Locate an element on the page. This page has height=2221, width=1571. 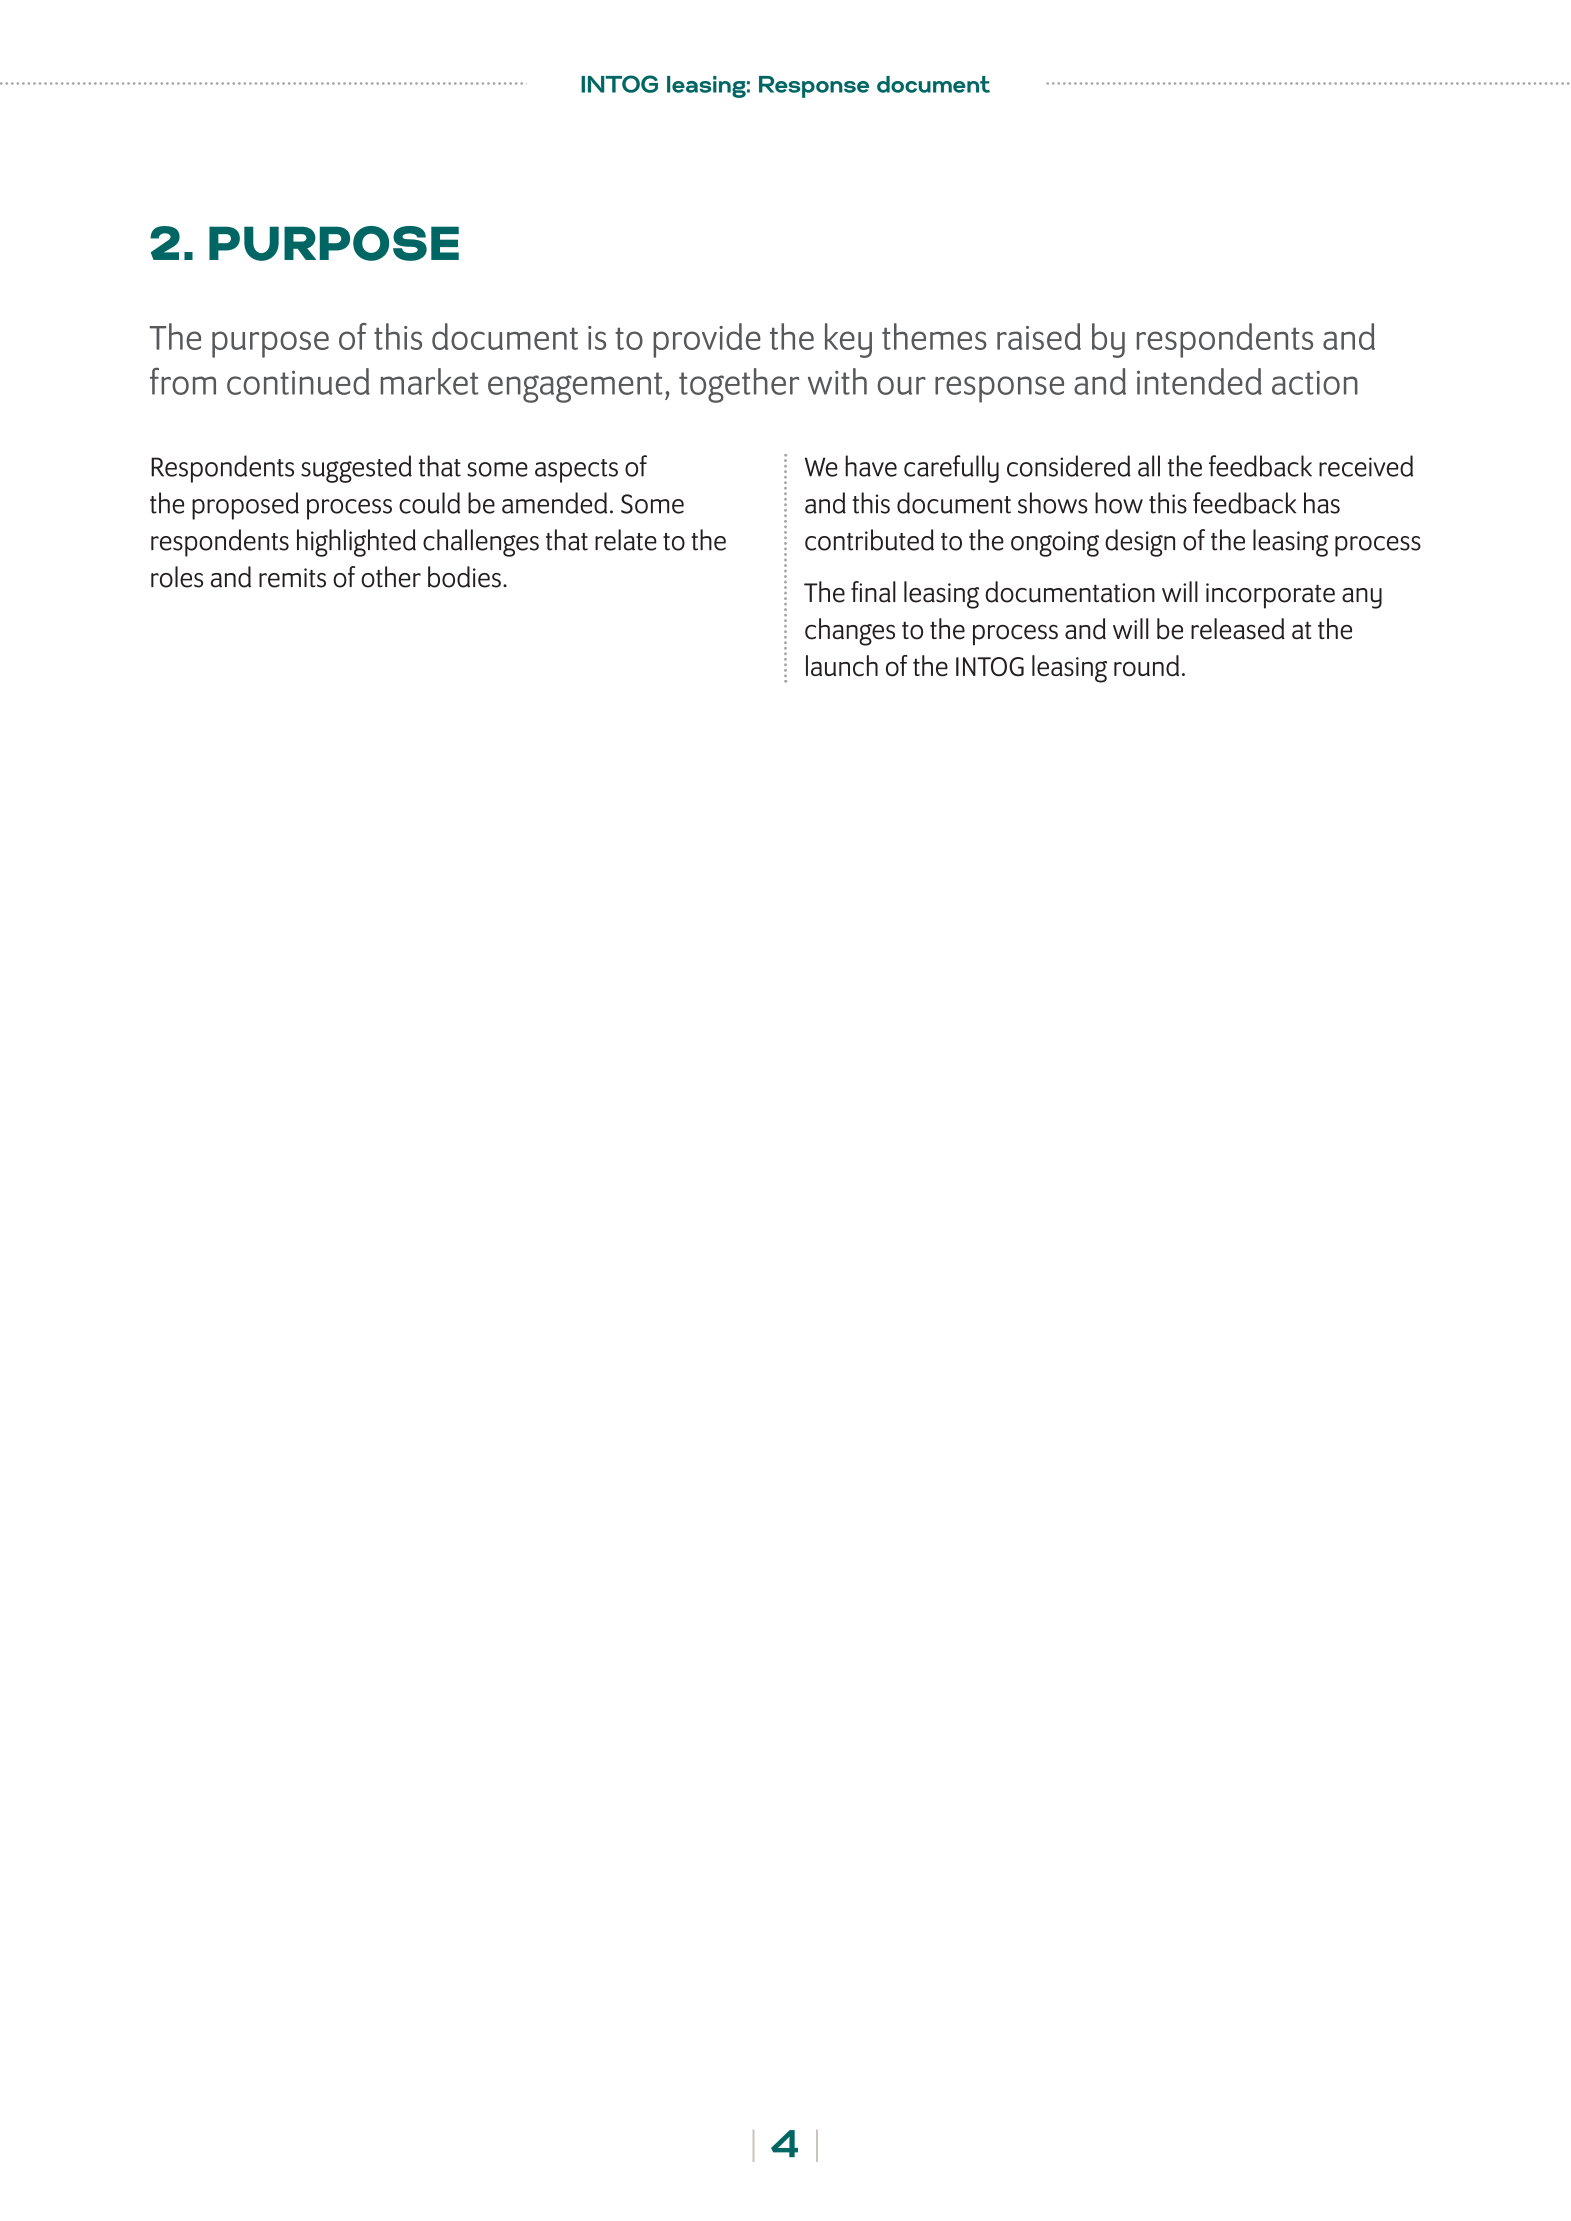
launch is located at coordinates (842, 666).
